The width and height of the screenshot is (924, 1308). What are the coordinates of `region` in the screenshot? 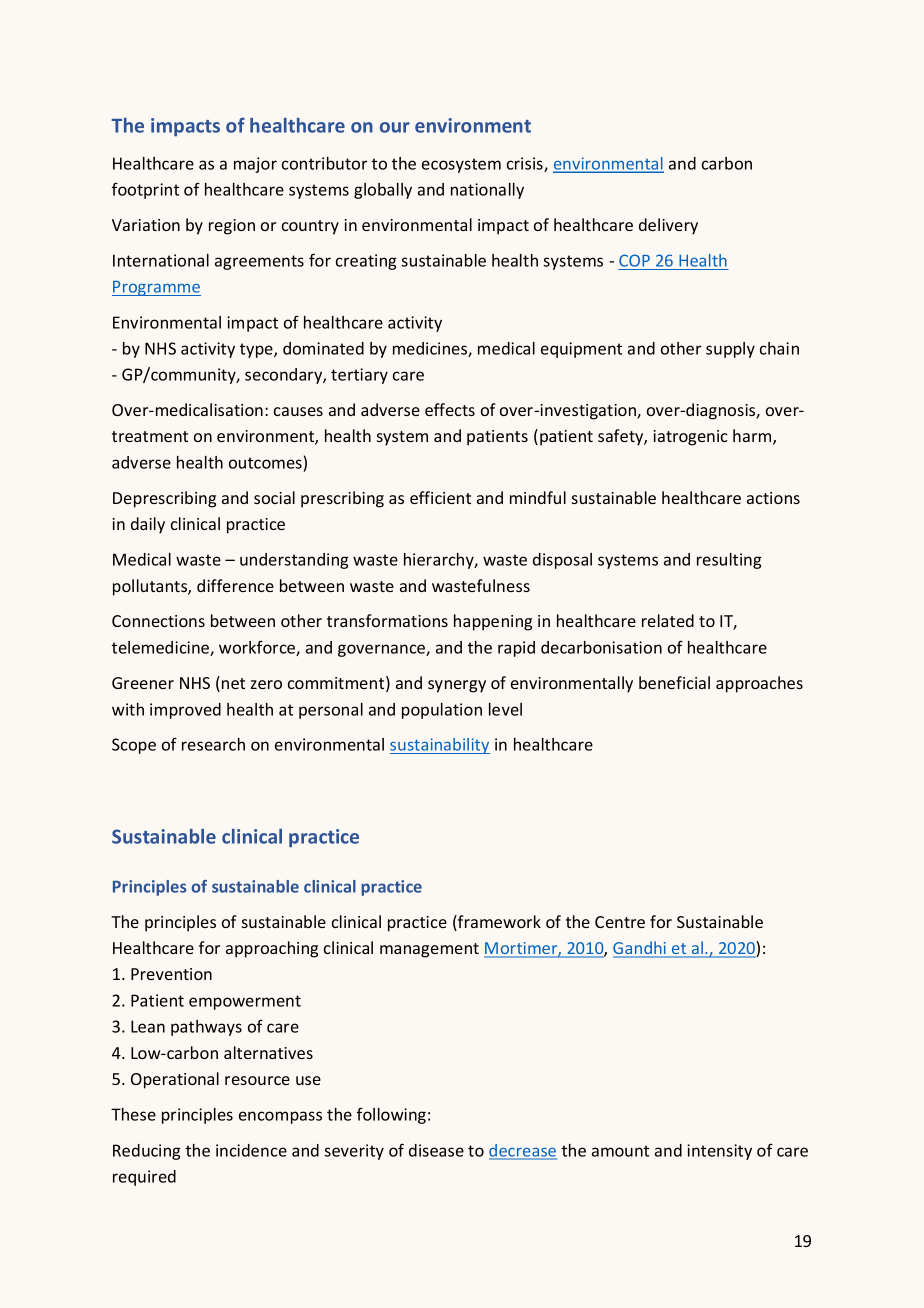 It's located at (232, 227).
